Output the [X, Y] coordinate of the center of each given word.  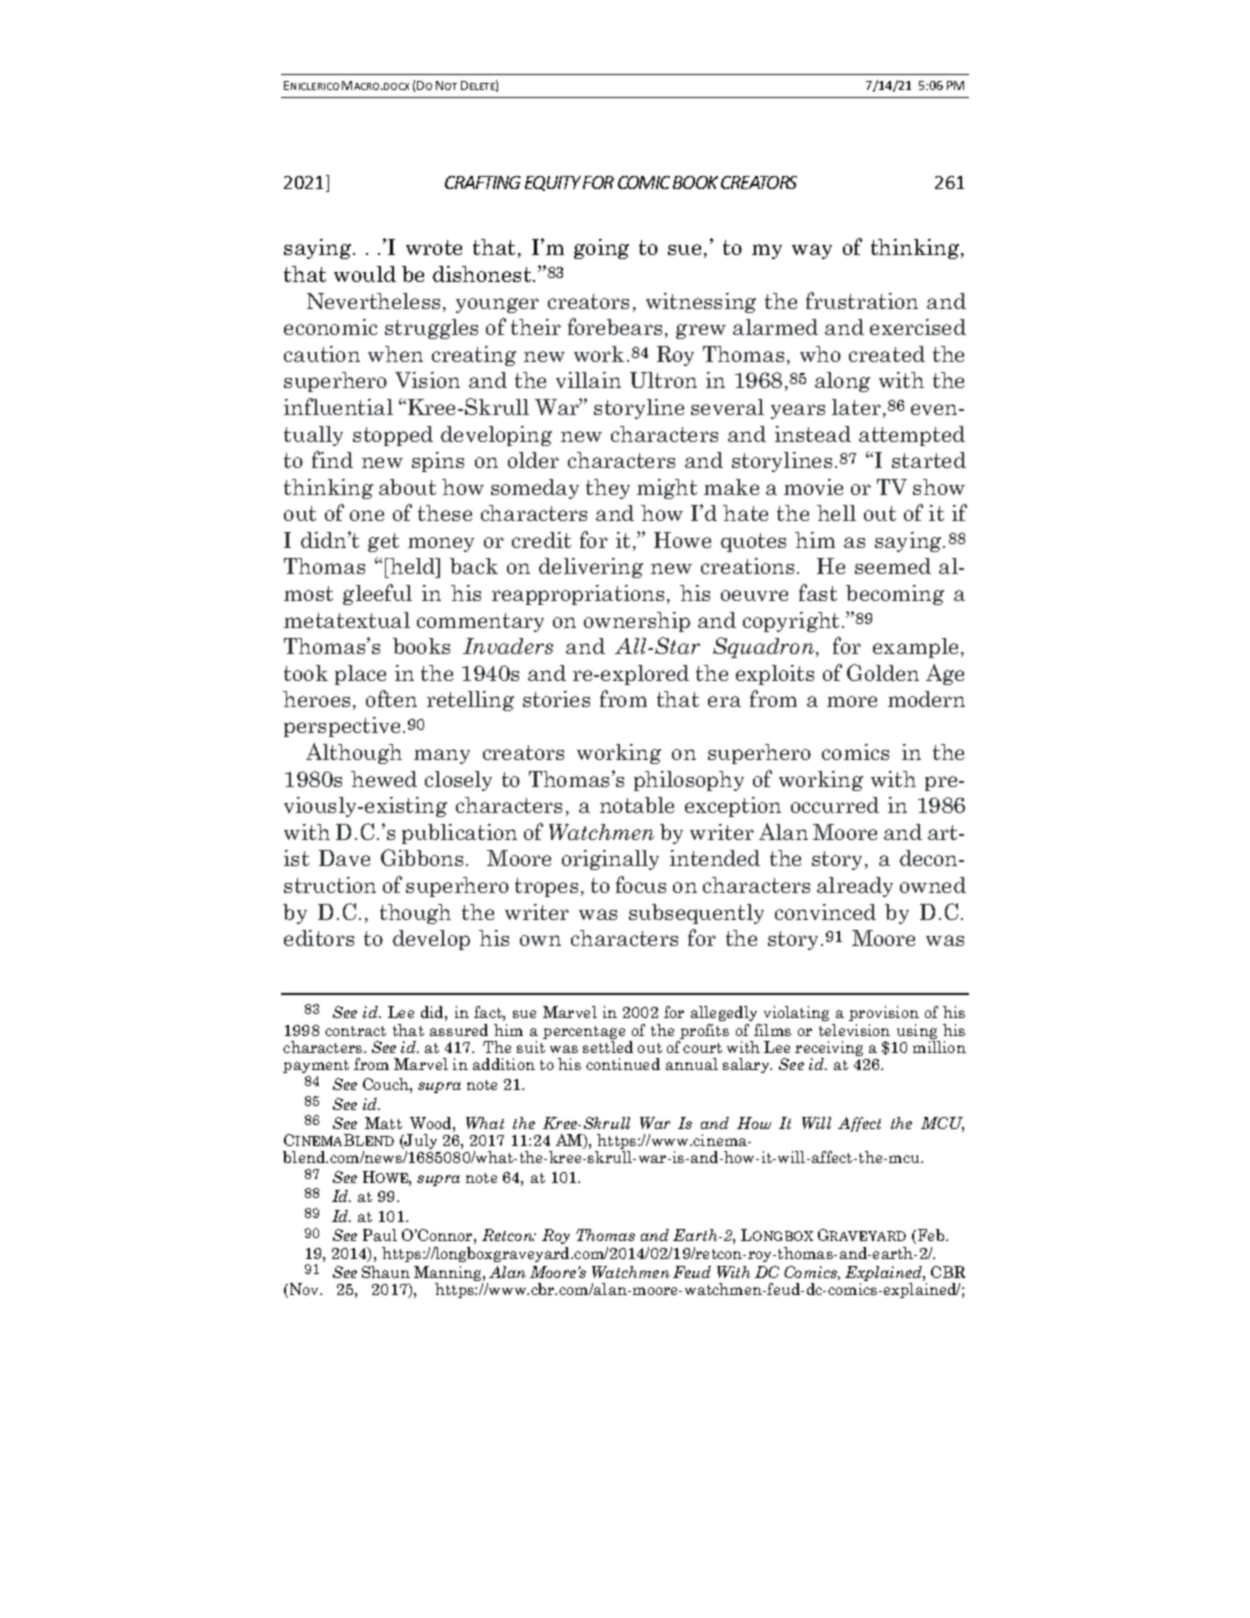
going [601, 249]
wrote [434, 247]
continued [623, 1064]
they [608, 489]
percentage [584, 1034]
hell [836, 513]
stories [556, 699]
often [391, 698]
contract [355, 1031]
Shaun [386, 1272]
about [407, 487]
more [852, 701]
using [918, 1033]
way [812, 251]
